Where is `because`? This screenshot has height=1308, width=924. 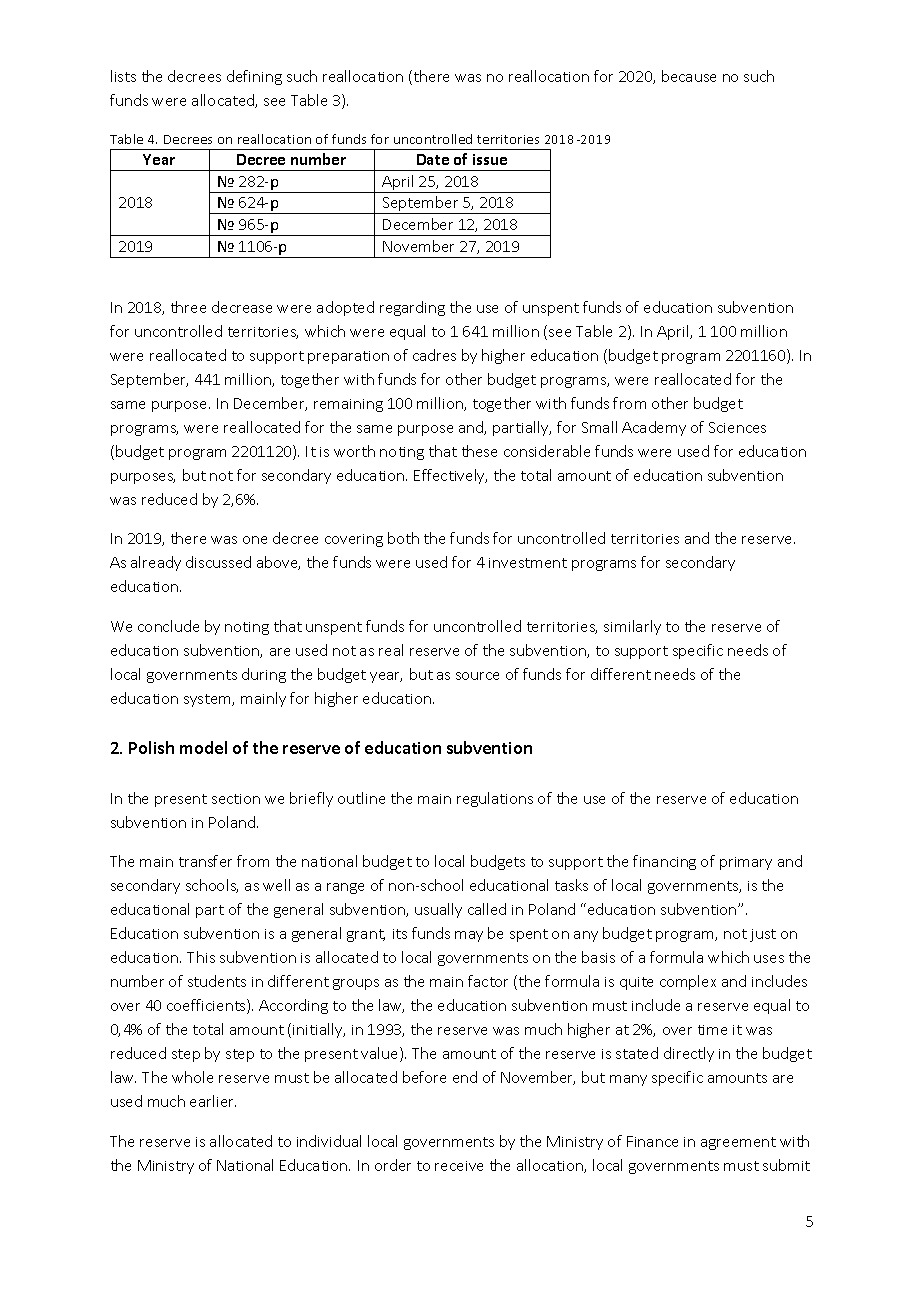 because is located at coordinates (689, 76).
